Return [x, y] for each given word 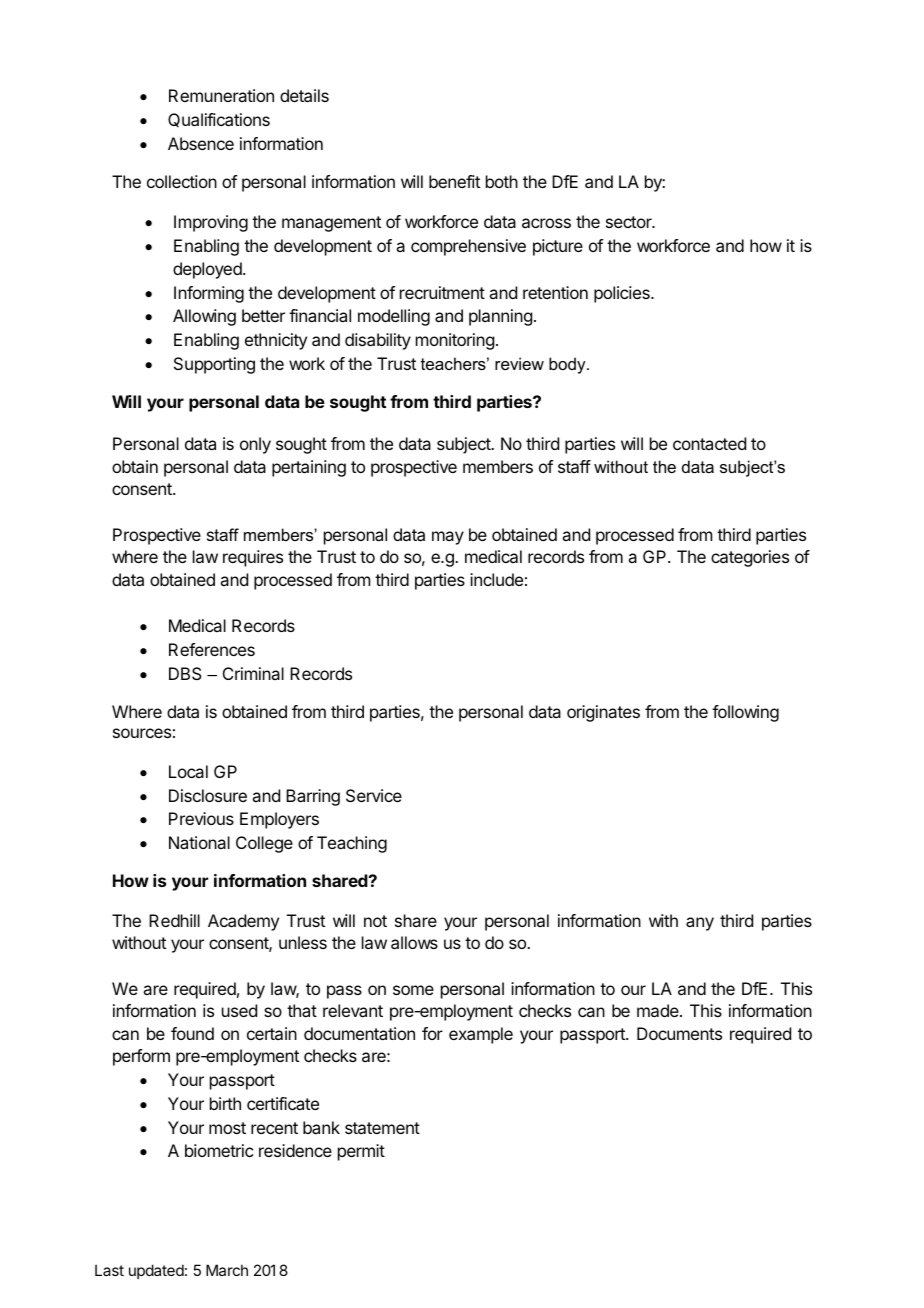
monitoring [455, 341]
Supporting [214, 365]
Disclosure [208, 795]
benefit [454, 181]
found [192, 1033]
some [413, 990]
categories [750, 558]
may [448, 538]
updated [156, 1271]
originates [603, 713]
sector [630, 222]
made [659, 1010]
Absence [201, 143]
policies [623, 294]
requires [253, 558]
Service [374, 795]
